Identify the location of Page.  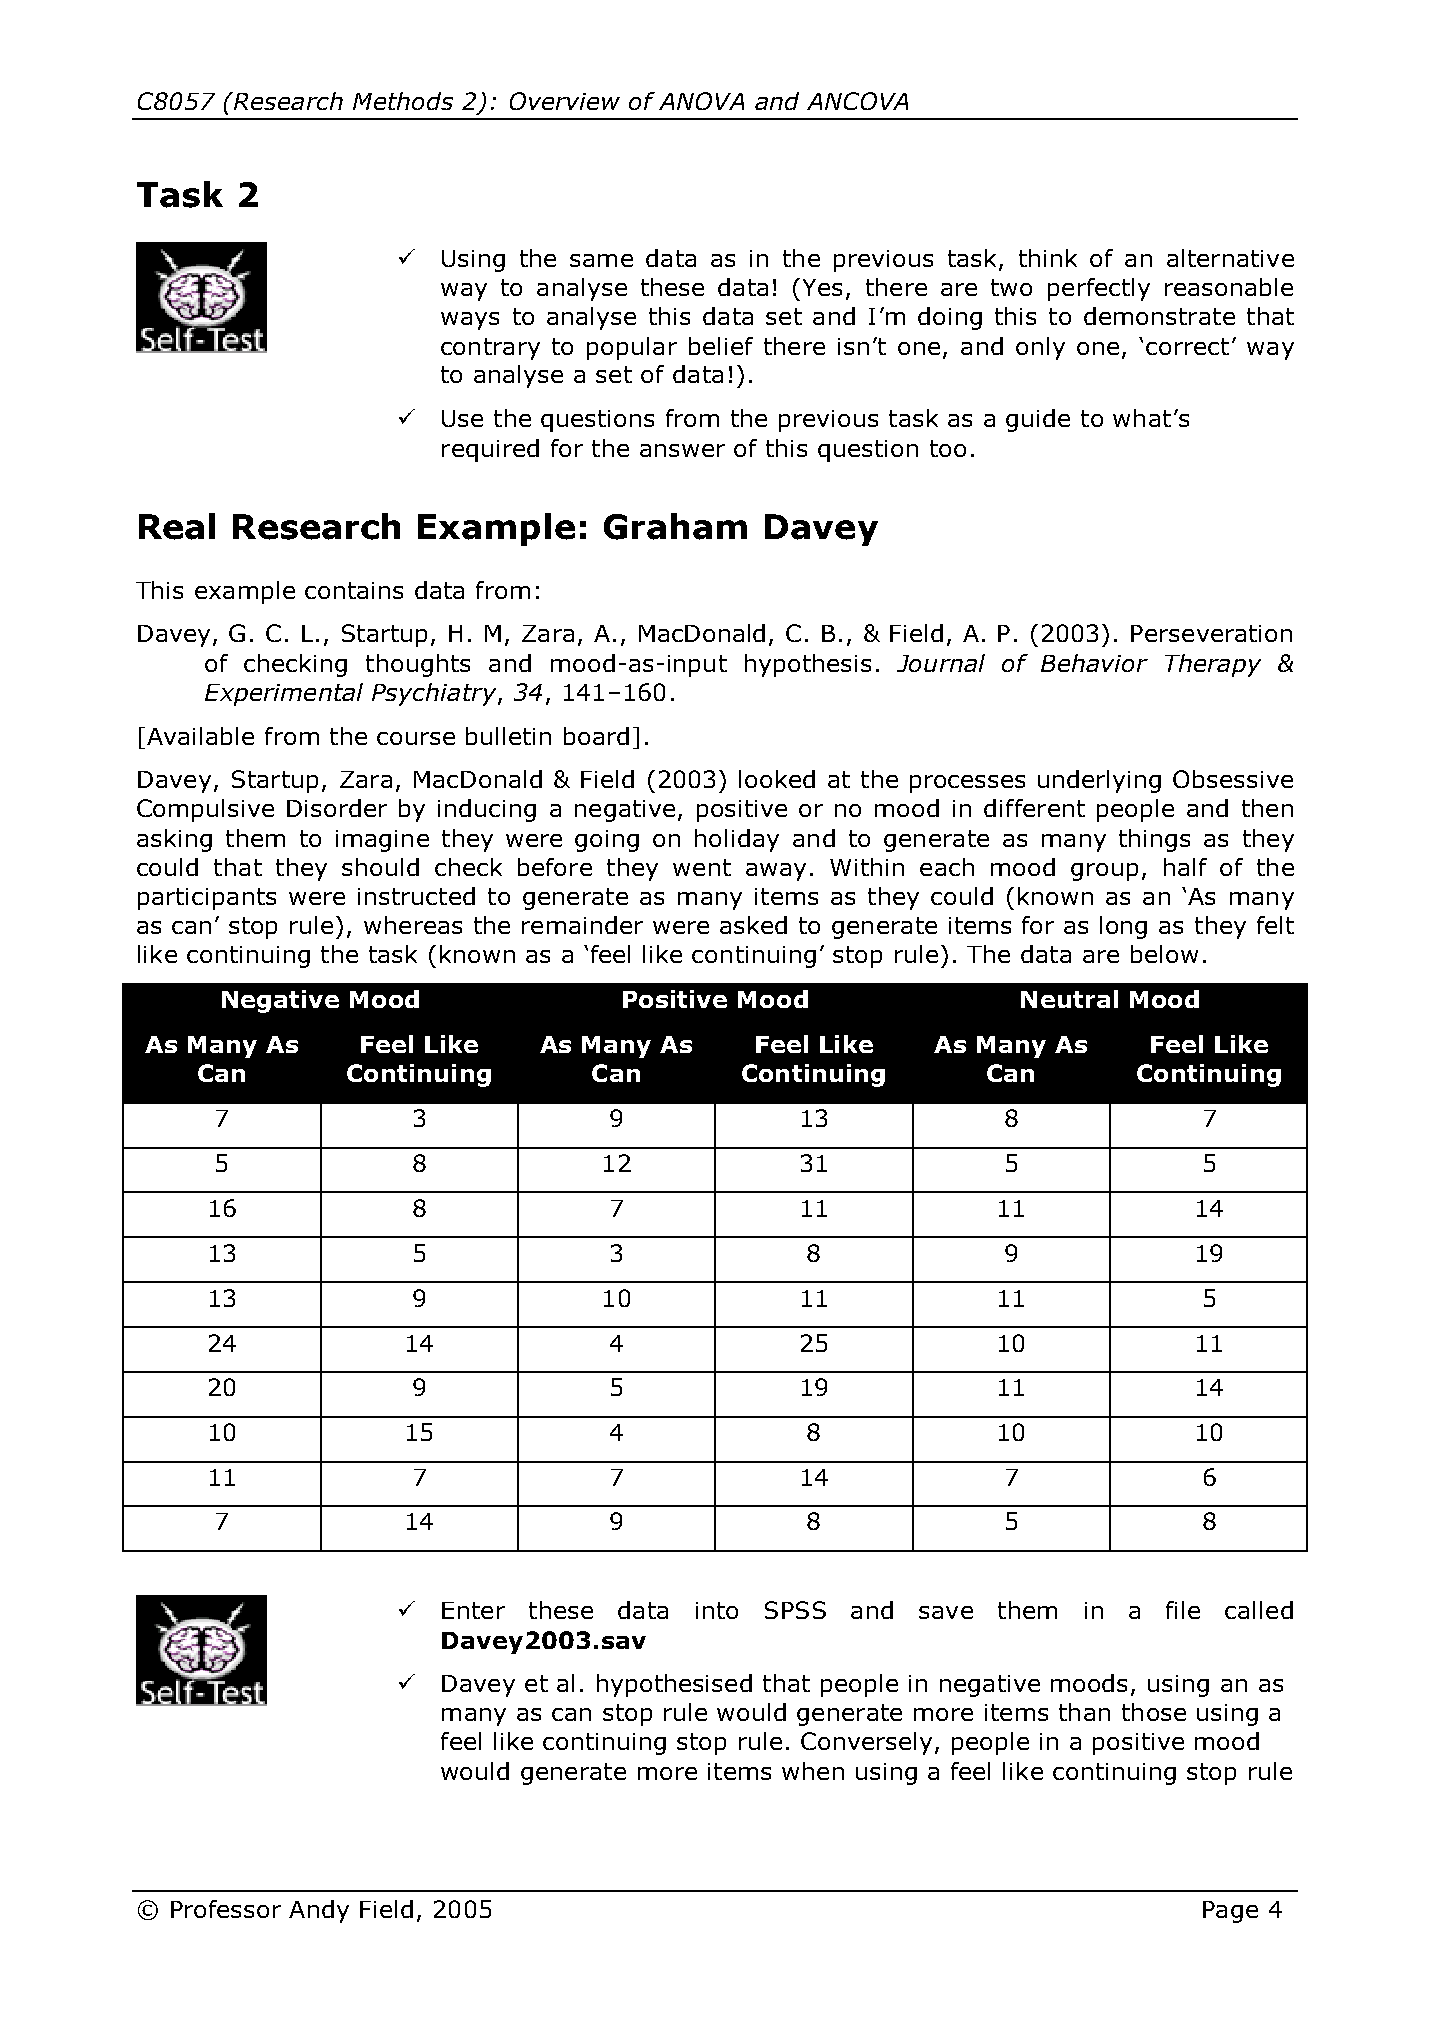
(1230, 1912).
